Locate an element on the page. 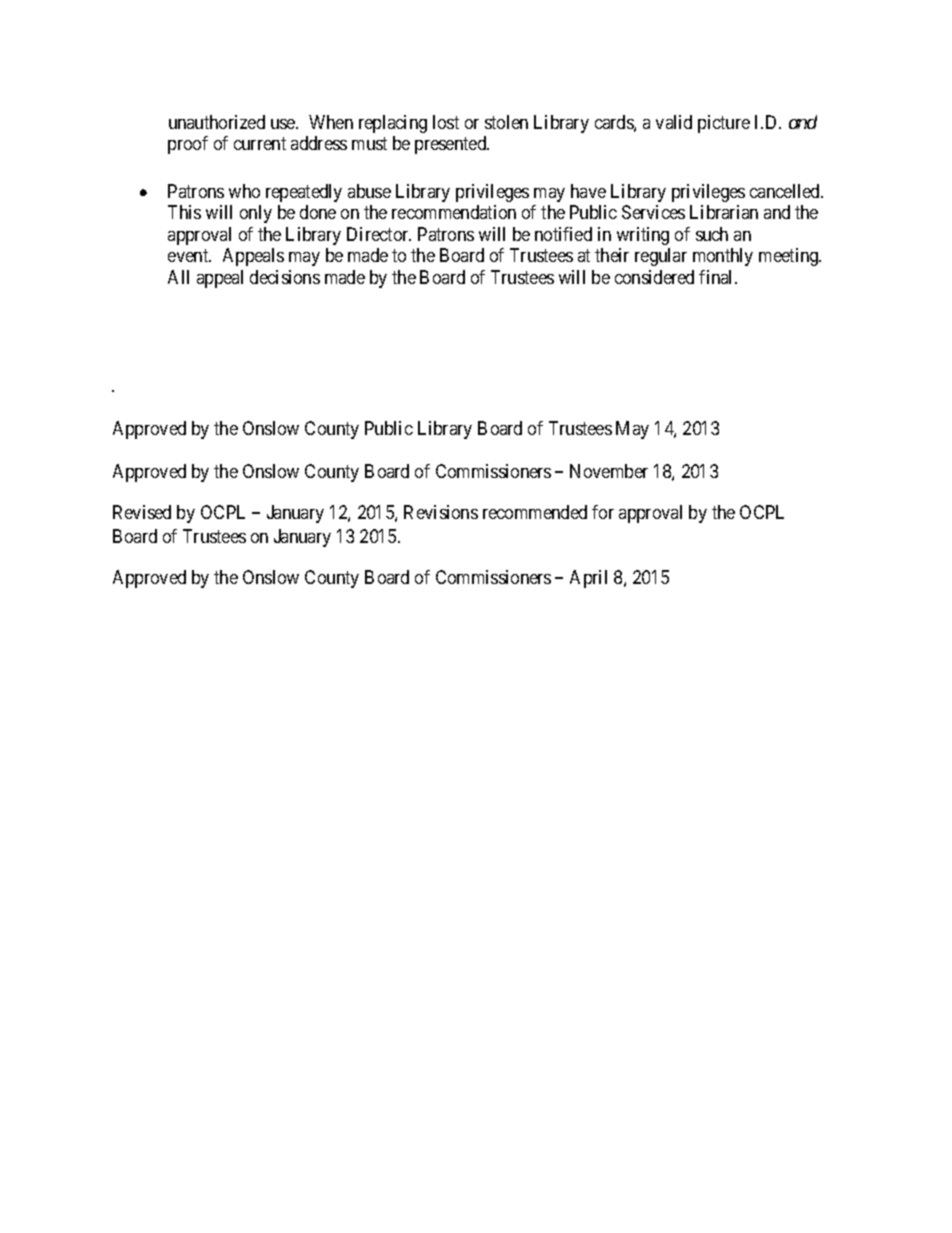 The height and width of the image is (1233, 952). such is located at coordinates (712, 234).
